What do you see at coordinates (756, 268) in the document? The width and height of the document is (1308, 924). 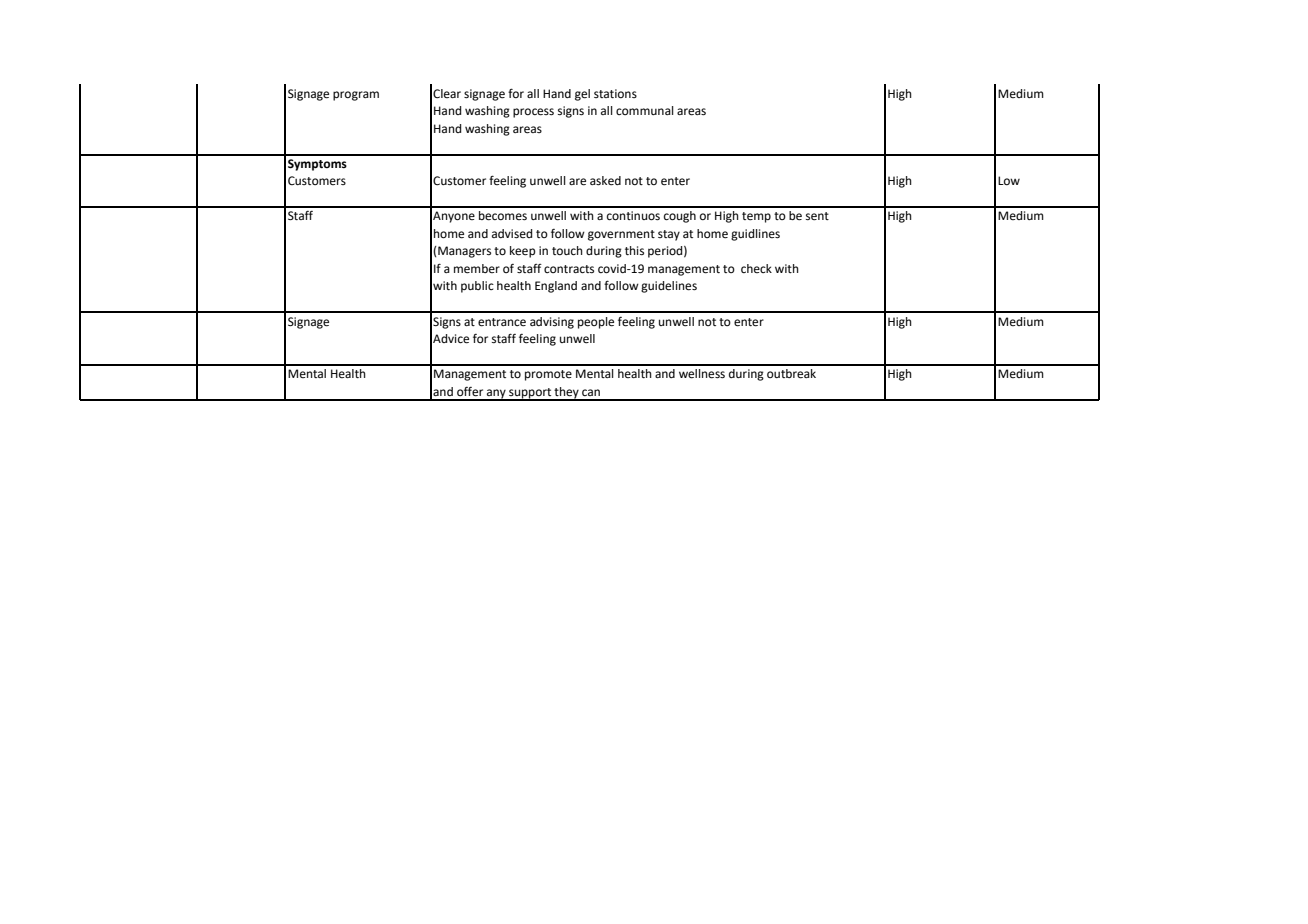 I see `check` at bounding box center [756, 268].
